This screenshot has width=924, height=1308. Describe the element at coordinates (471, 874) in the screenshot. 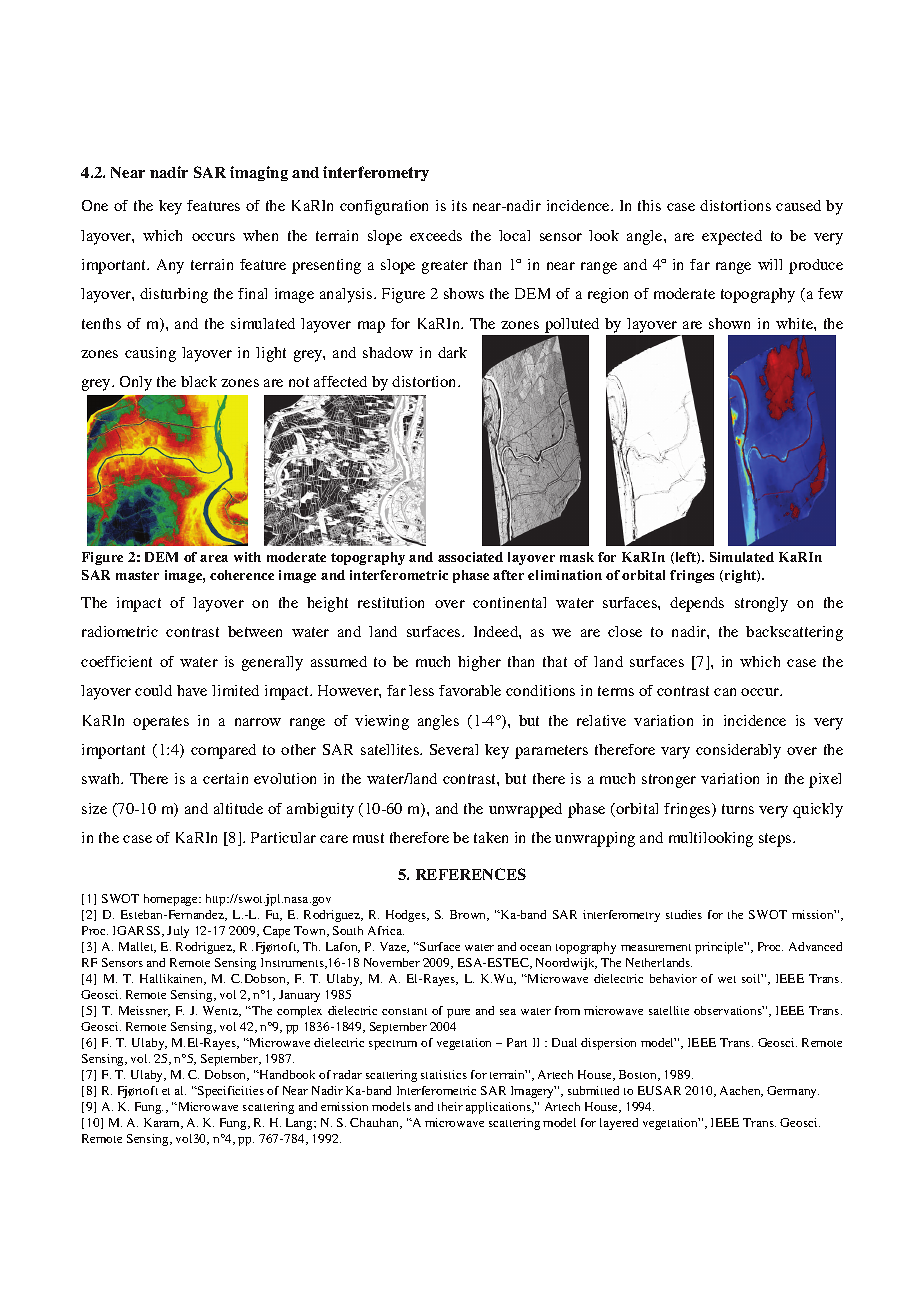

I see `REFERENCES` at that location.
